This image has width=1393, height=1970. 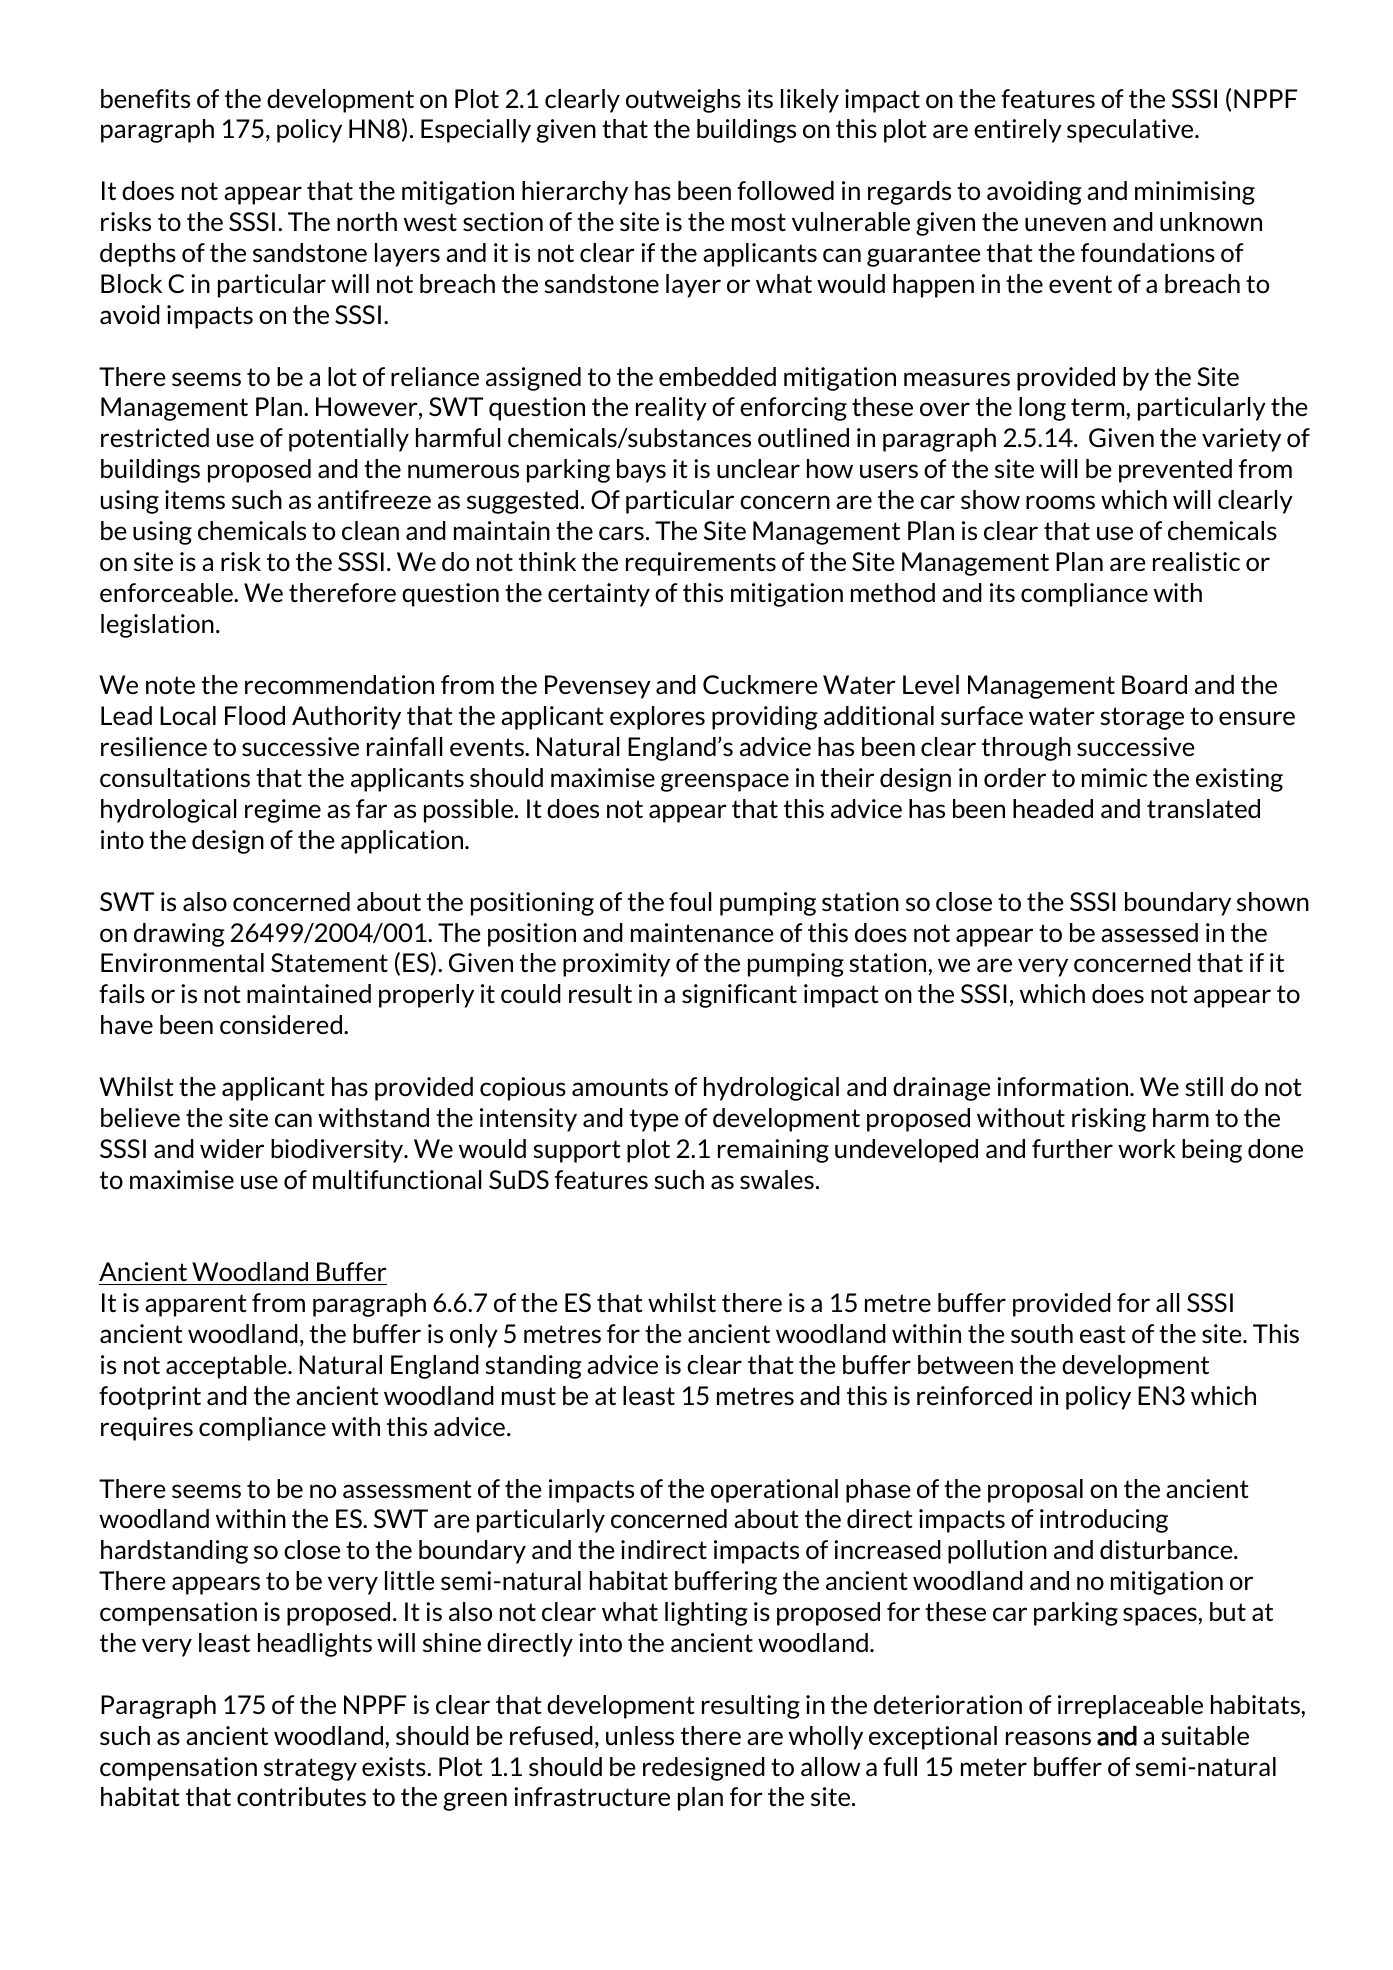 What do you see at coordinates (1149, 932) in the image?
I see `assessed` at bounding box center [1149, 932].
